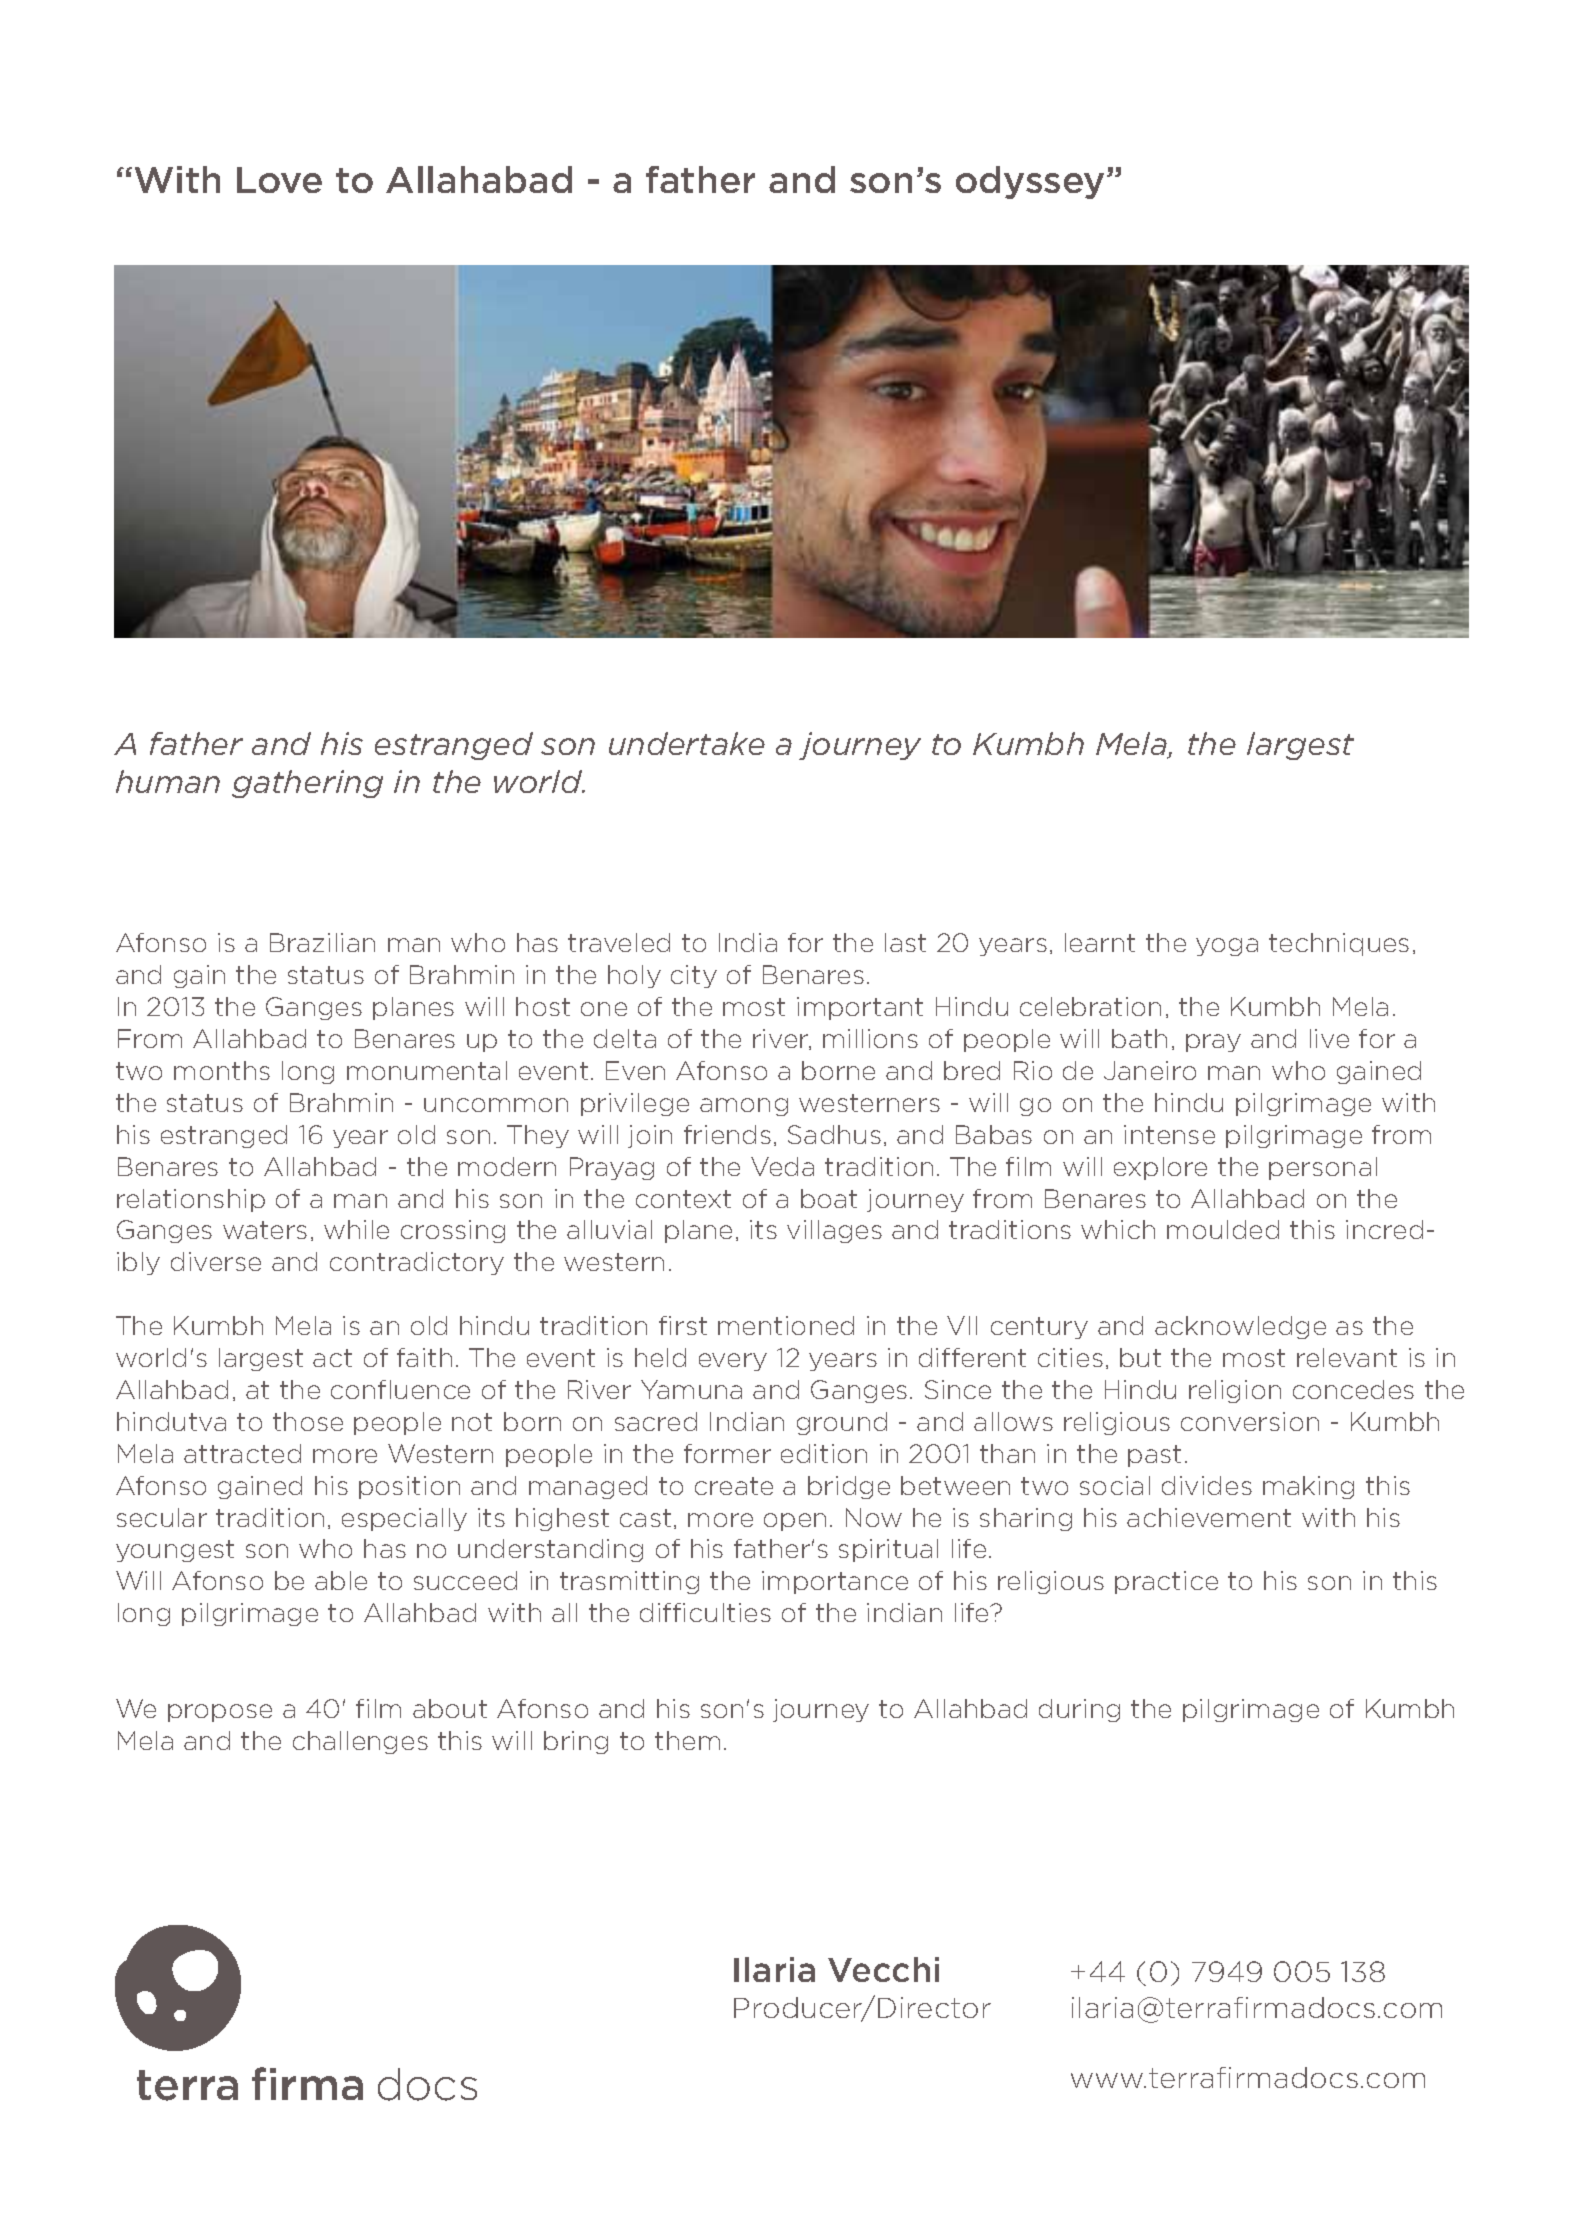  I want to click on Brazilian, so click(322, 942).
